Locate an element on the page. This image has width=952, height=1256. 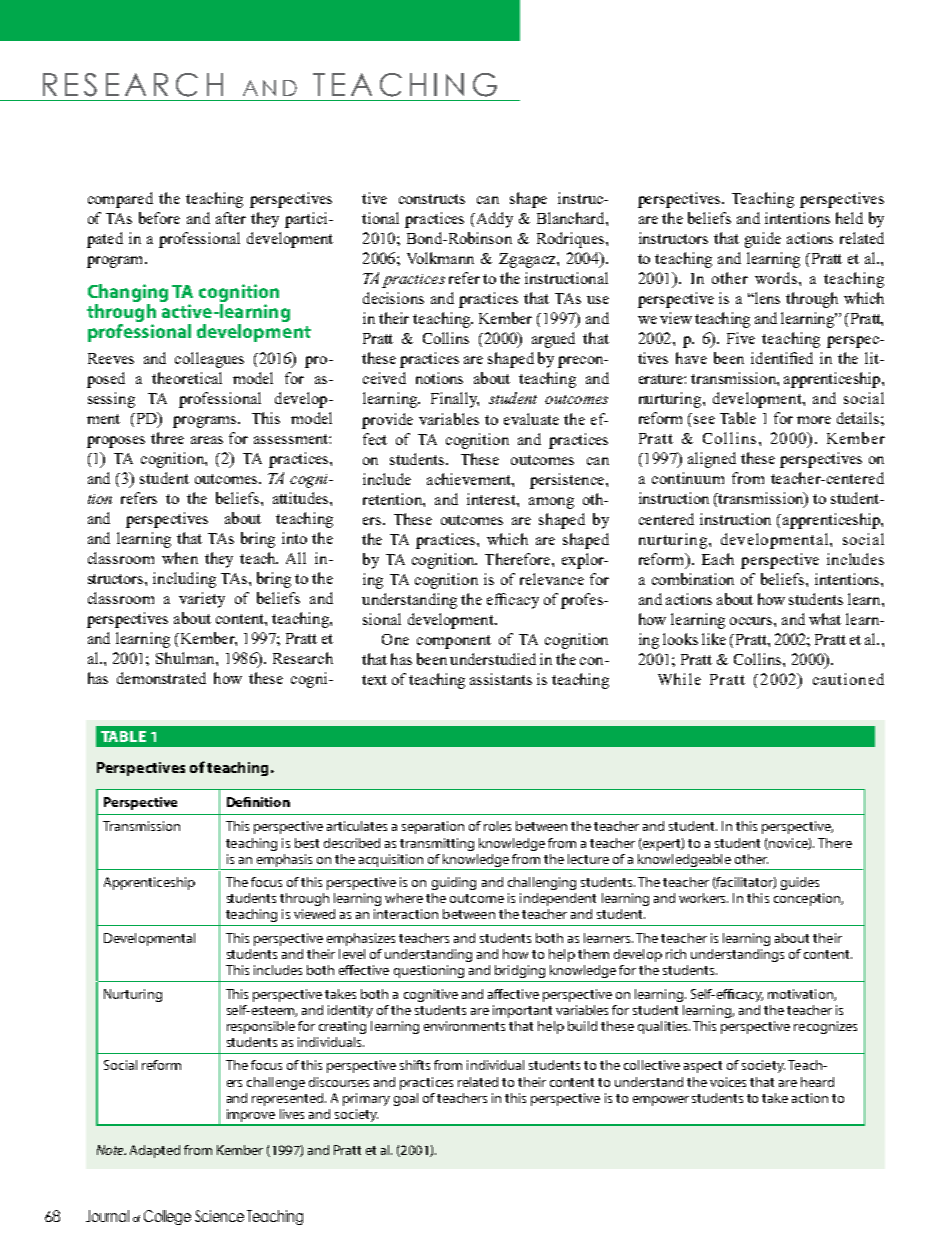
voices is located at coordinates (728, 1082).
